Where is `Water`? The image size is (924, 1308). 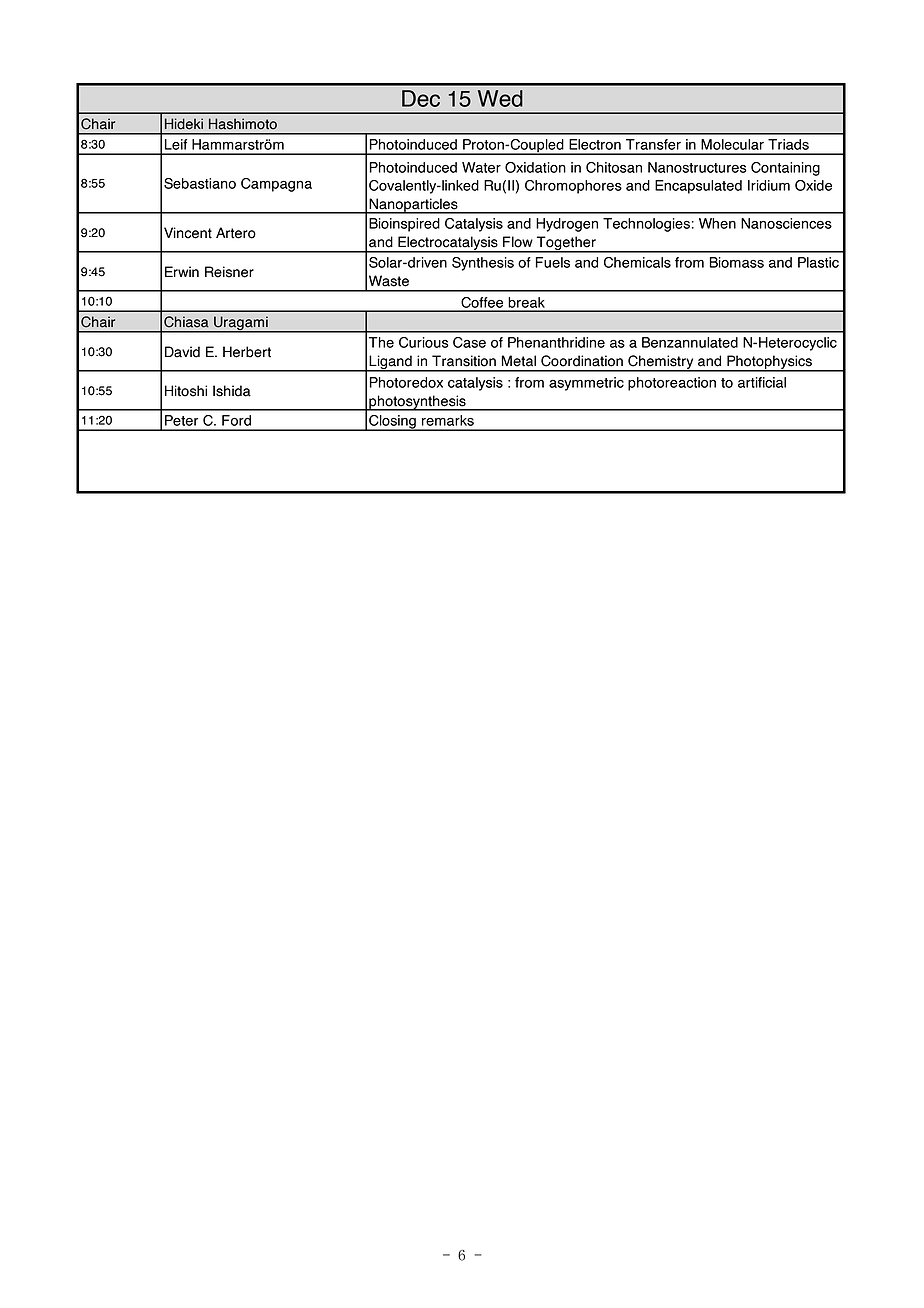 Water is located at coordinates (481, 167).
